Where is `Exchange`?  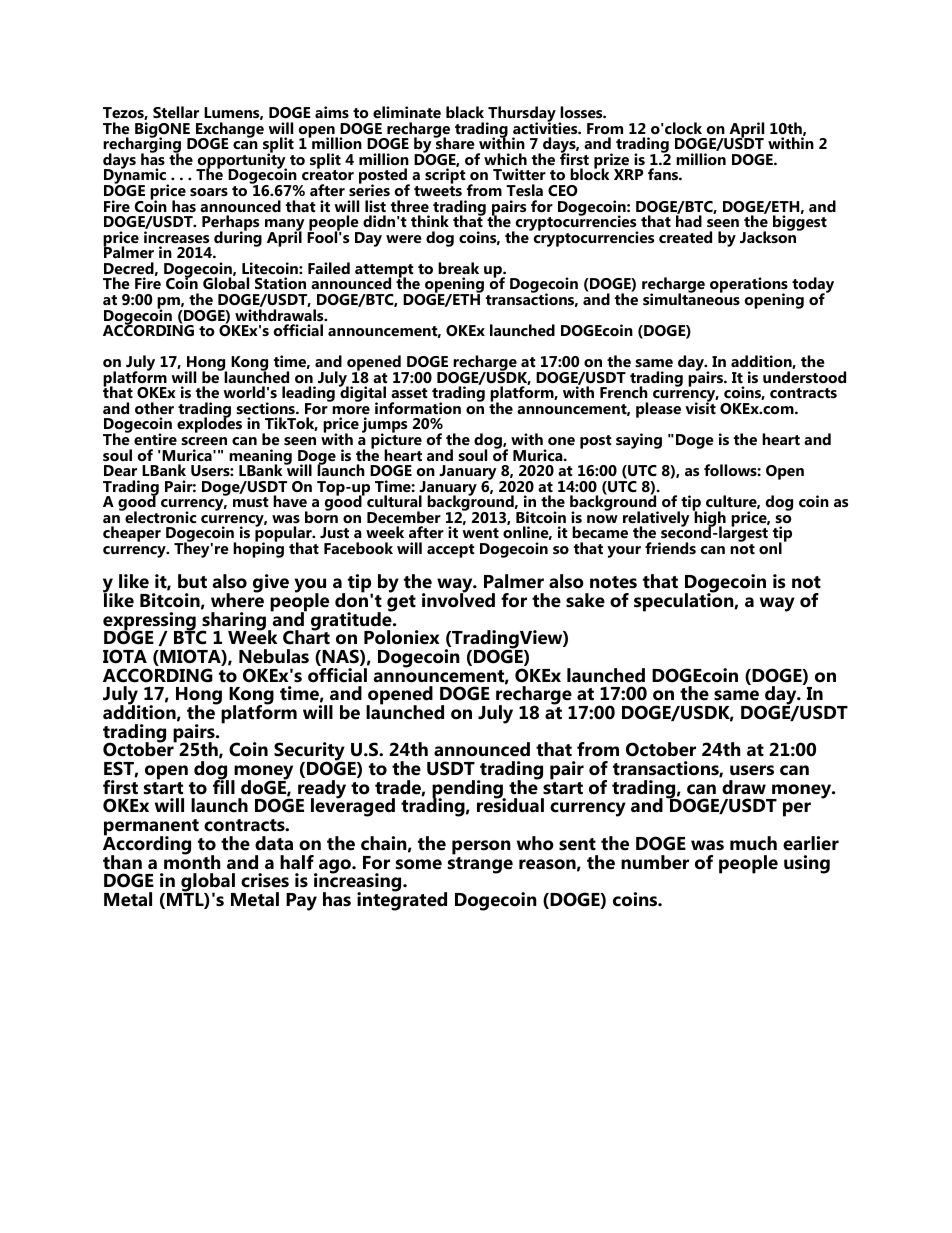
Exchange is located at coordinates (229, 131).
